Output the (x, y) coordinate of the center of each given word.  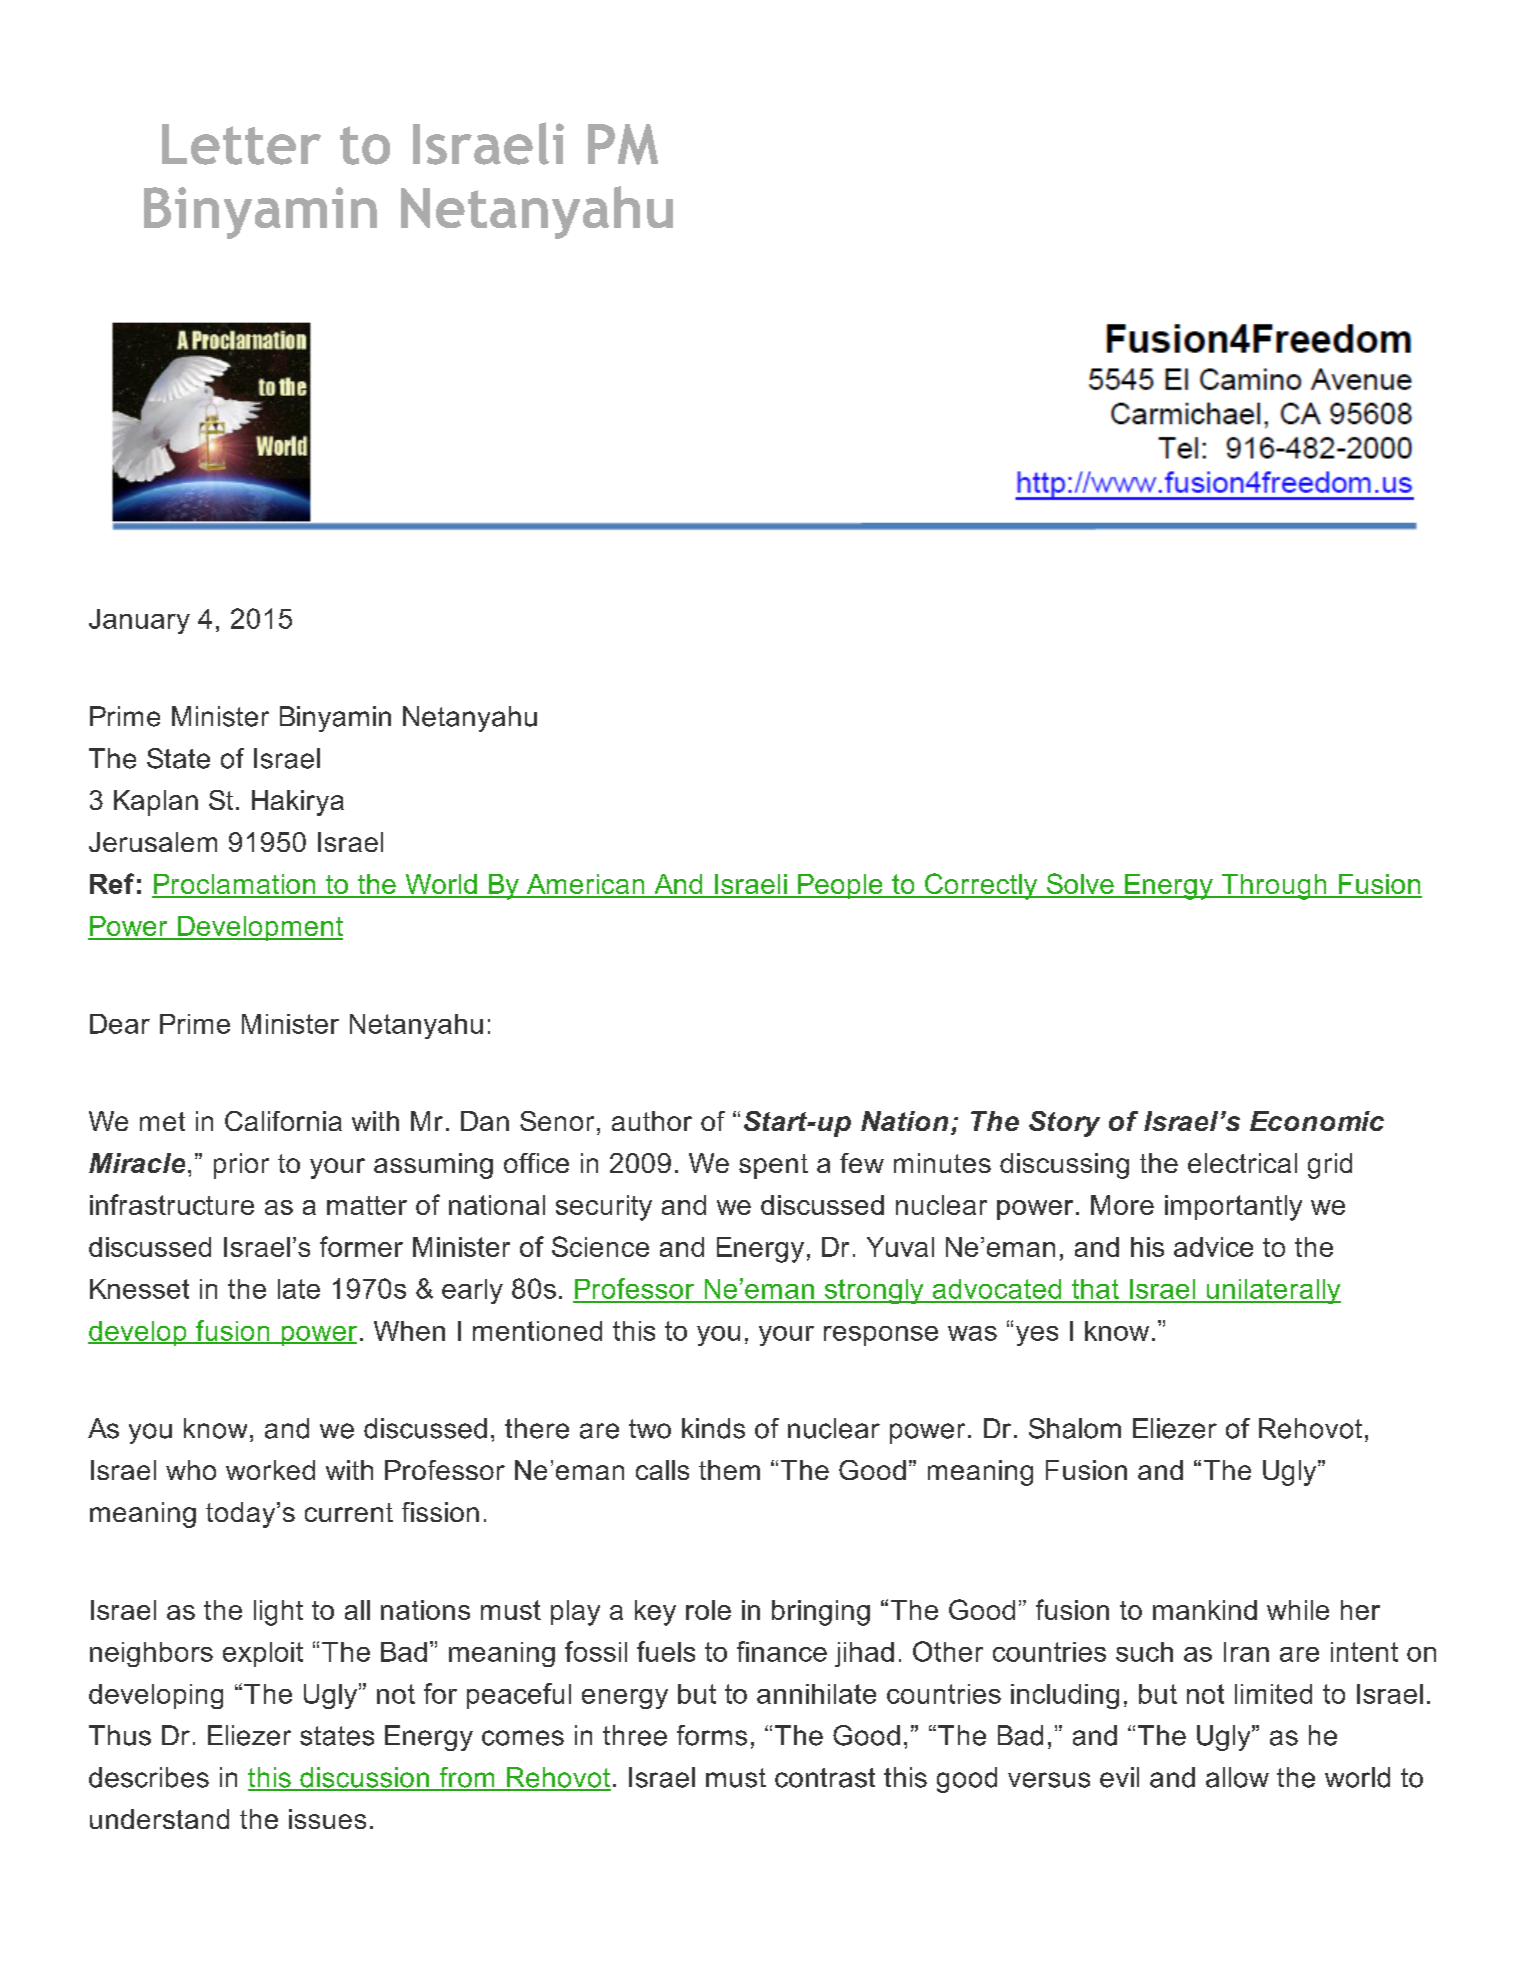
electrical (1242, 1163)
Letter (241, 144)
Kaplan (156, 803)
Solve (1080, 885)
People (840, 886)
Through (1274, 887)
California (283, 1121)
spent (773, 1166)
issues (327, 1819)
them (729, 1470)
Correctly (981, 886)
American (585, 885)
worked (270, 1470)
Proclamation (235, 885)
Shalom (1075, 1428)
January (139, 621)
